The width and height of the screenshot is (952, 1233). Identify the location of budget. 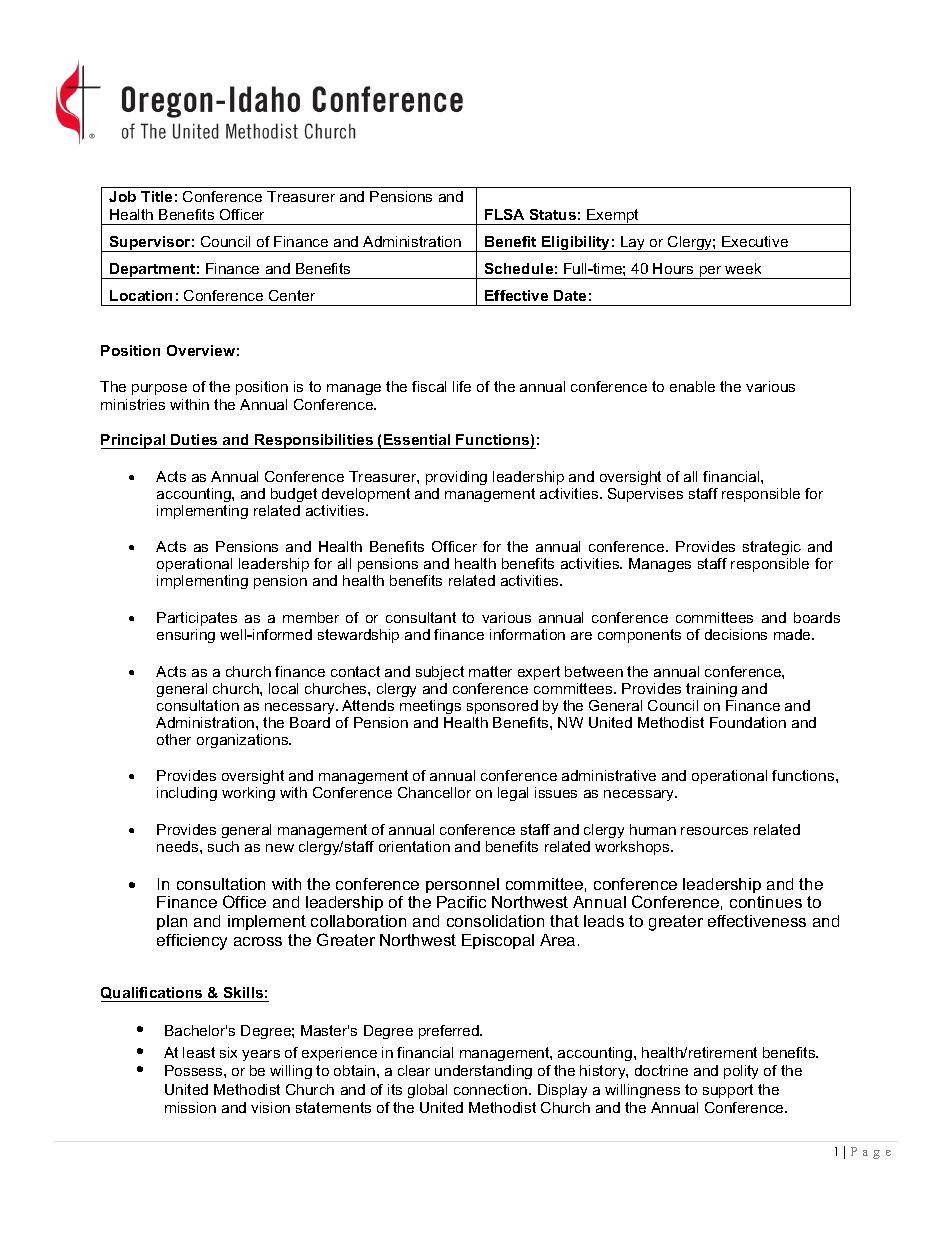
(294, 495).
